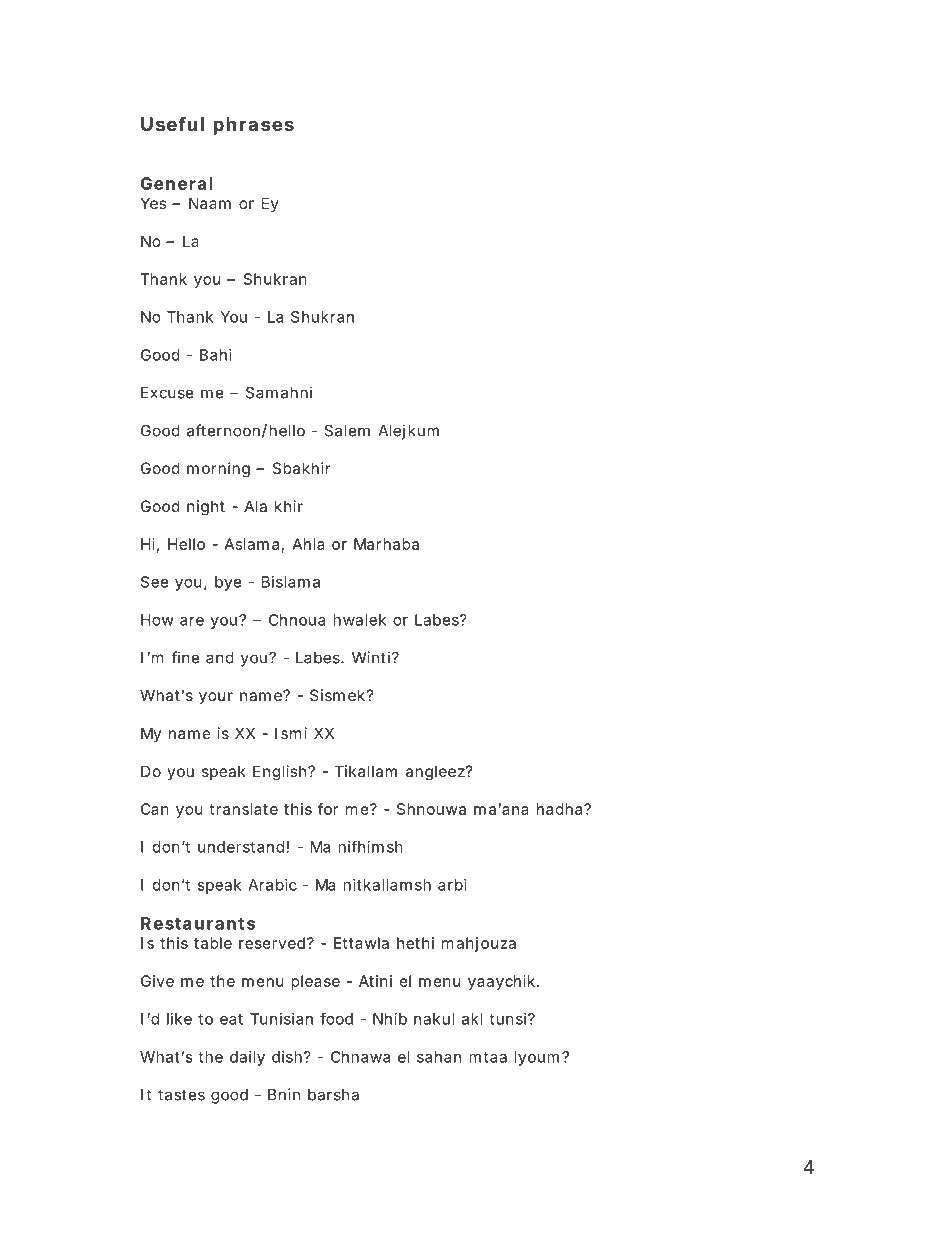 The width and height of the page is (952, 1233). I want to click on Salem, so click(347, 430).
